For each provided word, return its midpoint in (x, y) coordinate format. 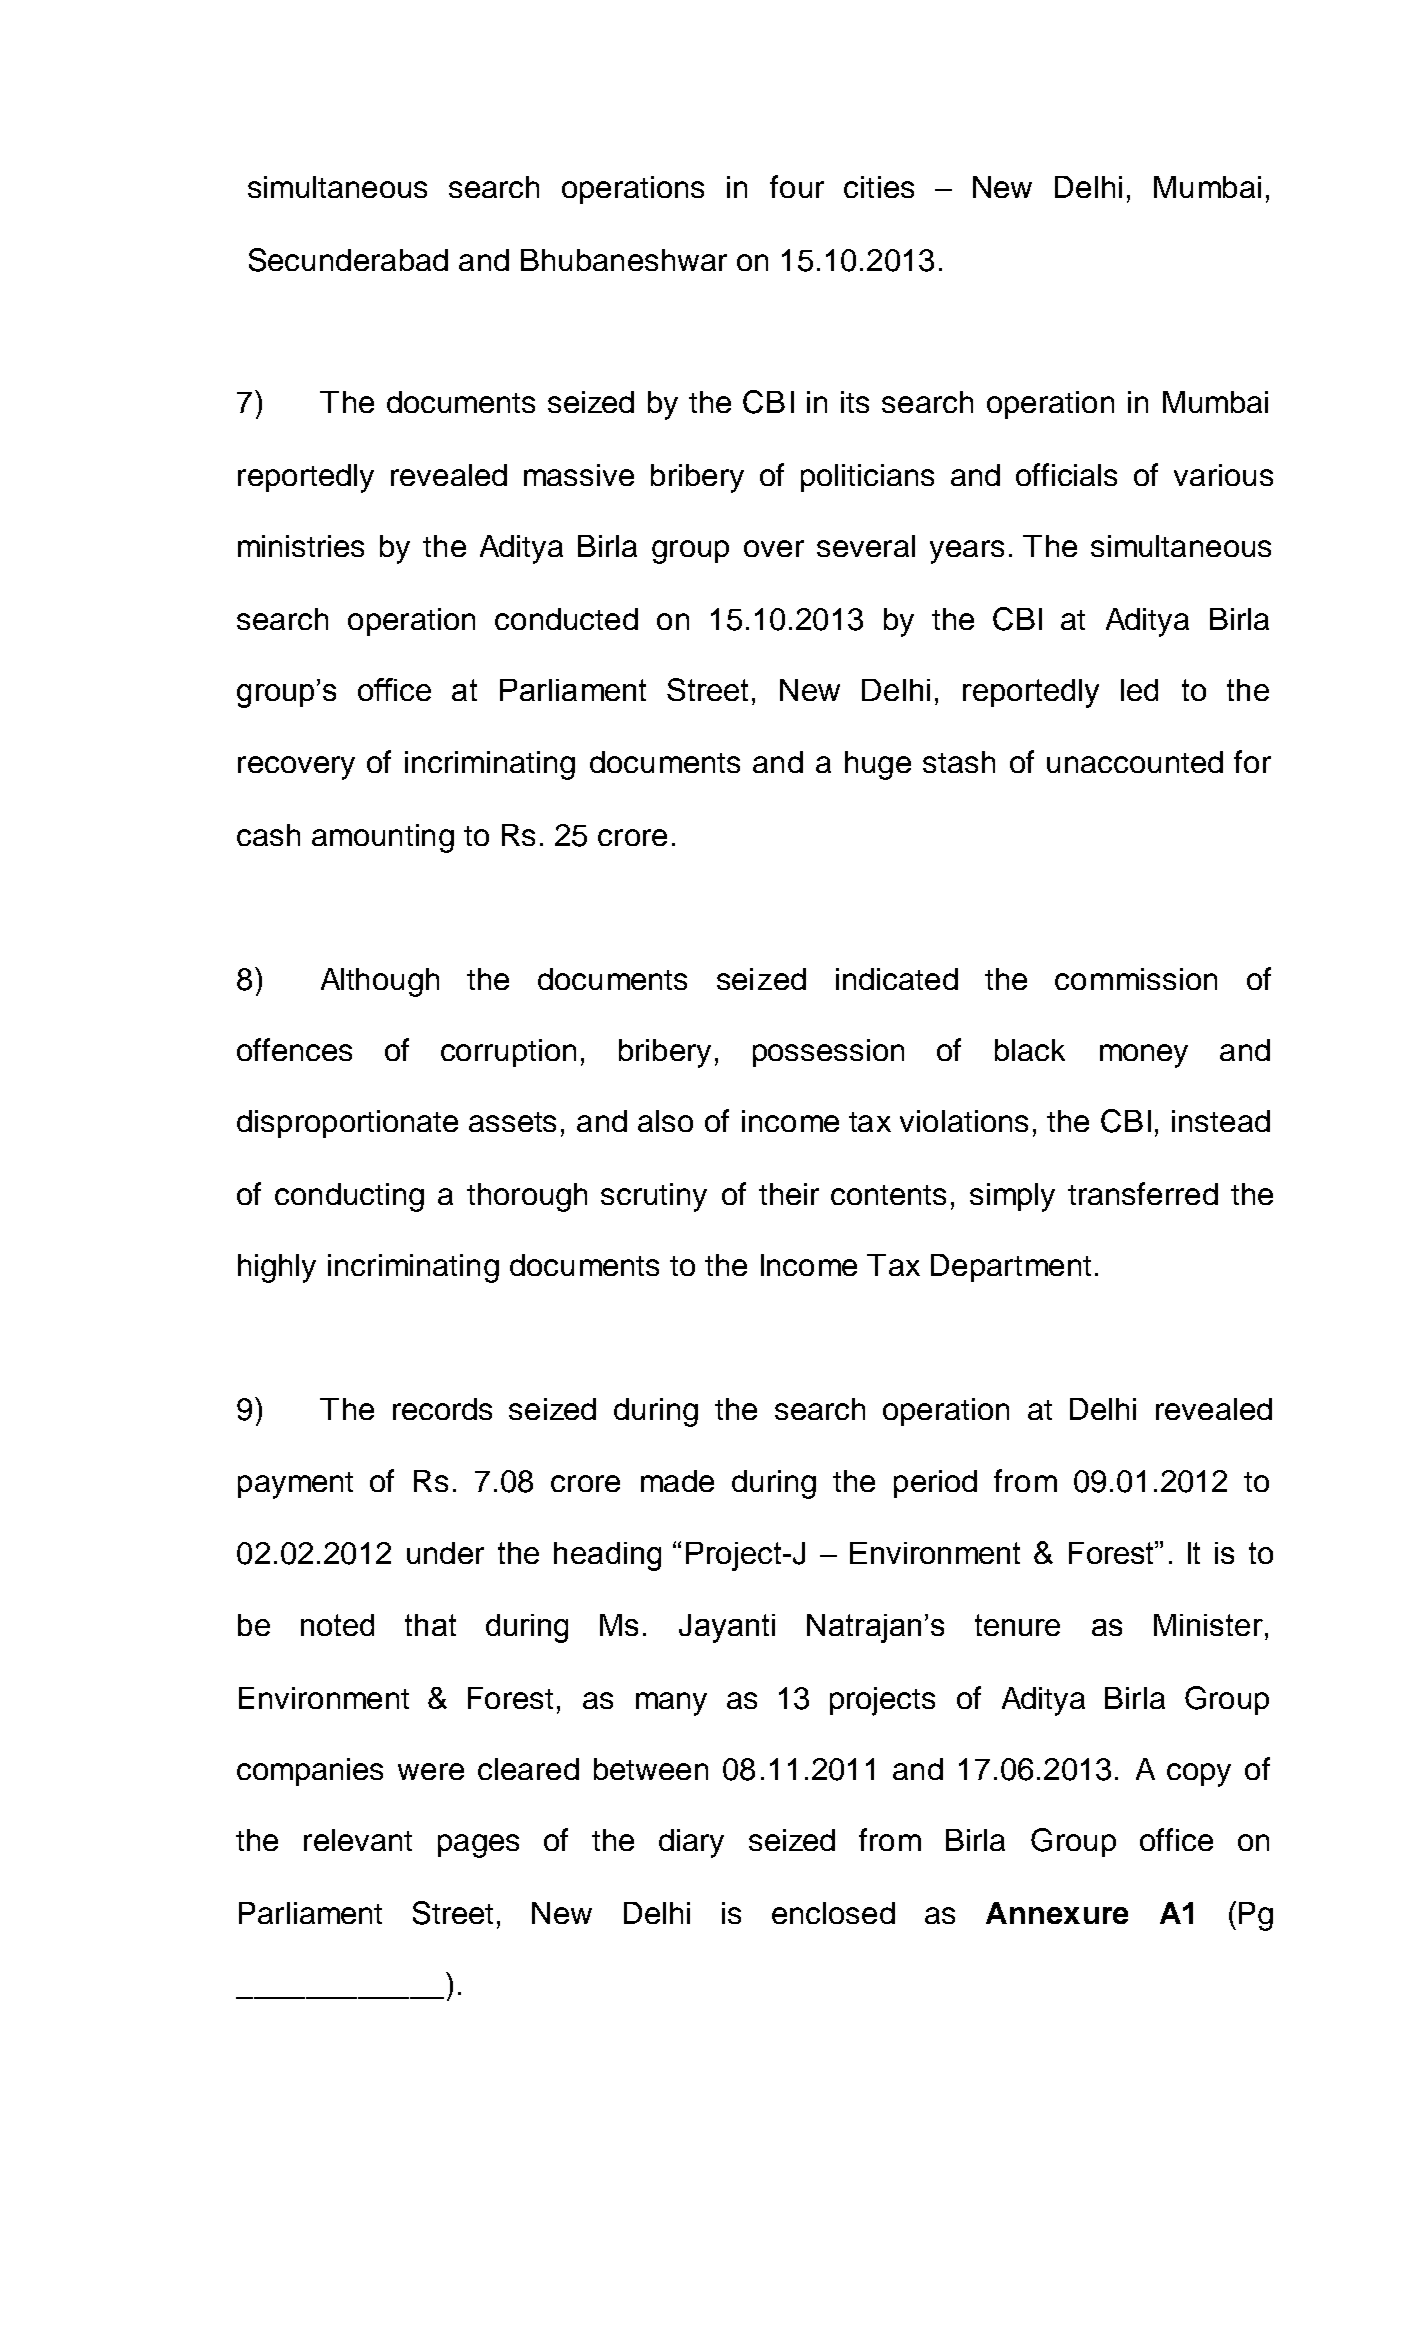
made (677, 1481)
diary (691, 1843)
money (1144, 1056)
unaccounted (1135, 762)
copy (1199, 1775)
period (935, 1484)
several (866, 546)
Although (380, 982)
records (442, 1409)
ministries (301, 546)
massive (579, 475)
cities (879, 187)
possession (828, 1053)
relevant (358, 1840)
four (797, 186)
